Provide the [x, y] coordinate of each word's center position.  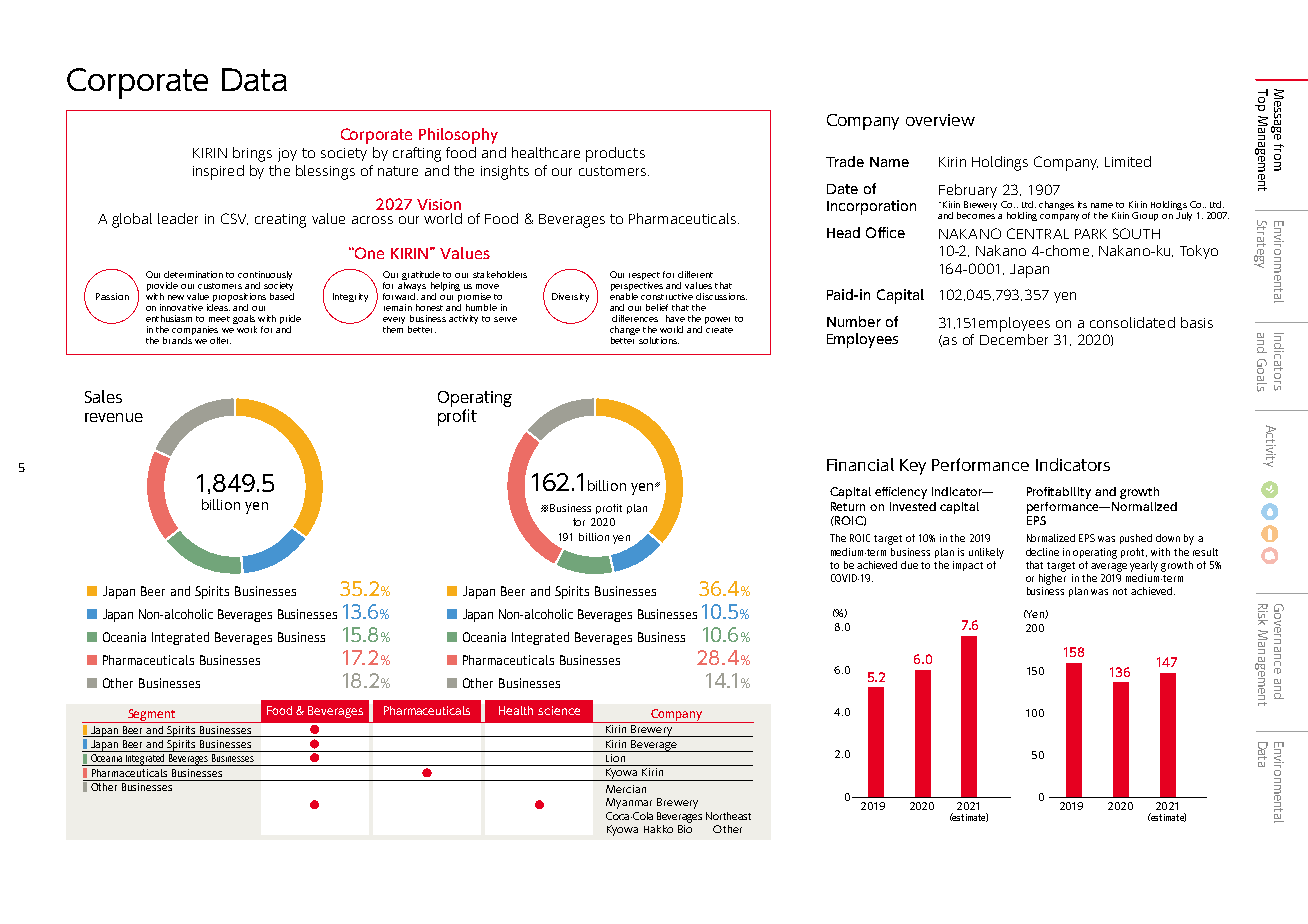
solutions [659, 340]
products [615, 154]
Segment [152, 716]
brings [252, 154]
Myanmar [629, 803]
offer [220, 340]
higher [1052, 578]
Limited [1128, 161]
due [909, 565]
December [1014, 339]
